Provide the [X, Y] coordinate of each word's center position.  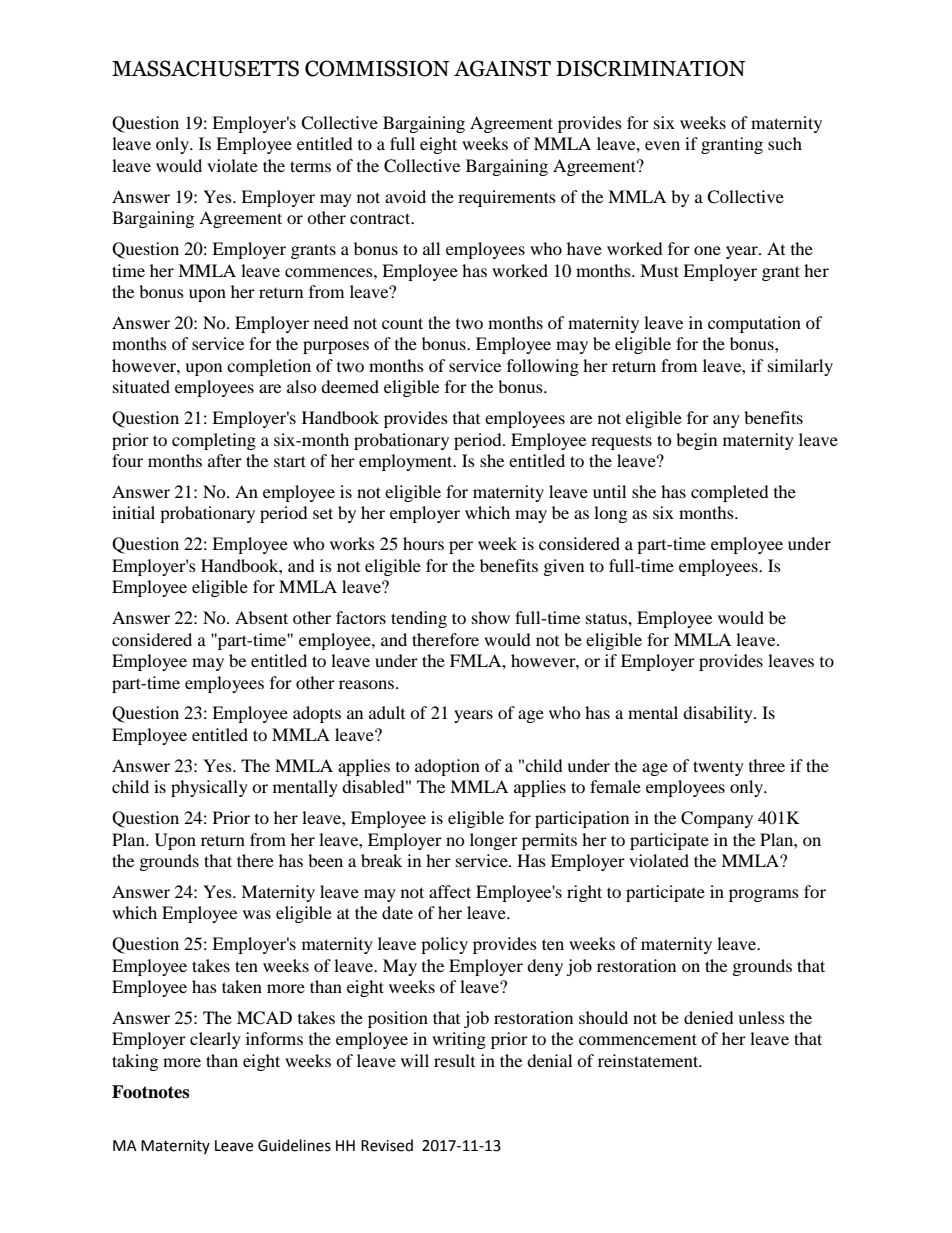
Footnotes [150, 1092]
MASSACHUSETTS [205, 68]
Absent [261, 617]
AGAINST [502, 68]
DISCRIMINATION [651, 68]
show [491, 617]
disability [719, 714]
